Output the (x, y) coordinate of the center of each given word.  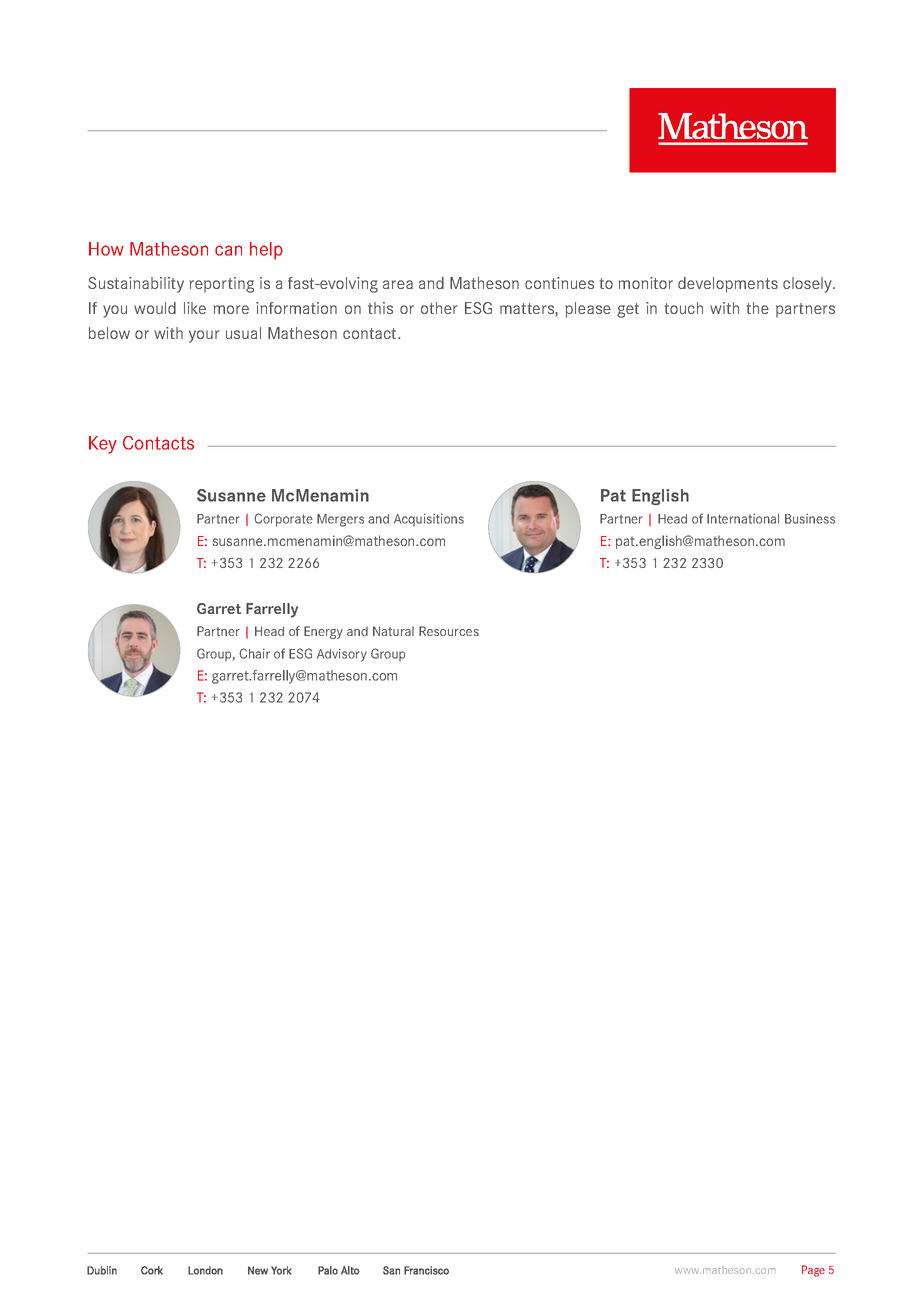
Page (813, 1271)
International (743, 519)
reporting (222, 285)
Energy (323, 632)
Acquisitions (429, 520)
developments (728, 285)
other (439, 308)
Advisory (342, 655)
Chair (254, 653)
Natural (393, 631)
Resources (449, 631)
